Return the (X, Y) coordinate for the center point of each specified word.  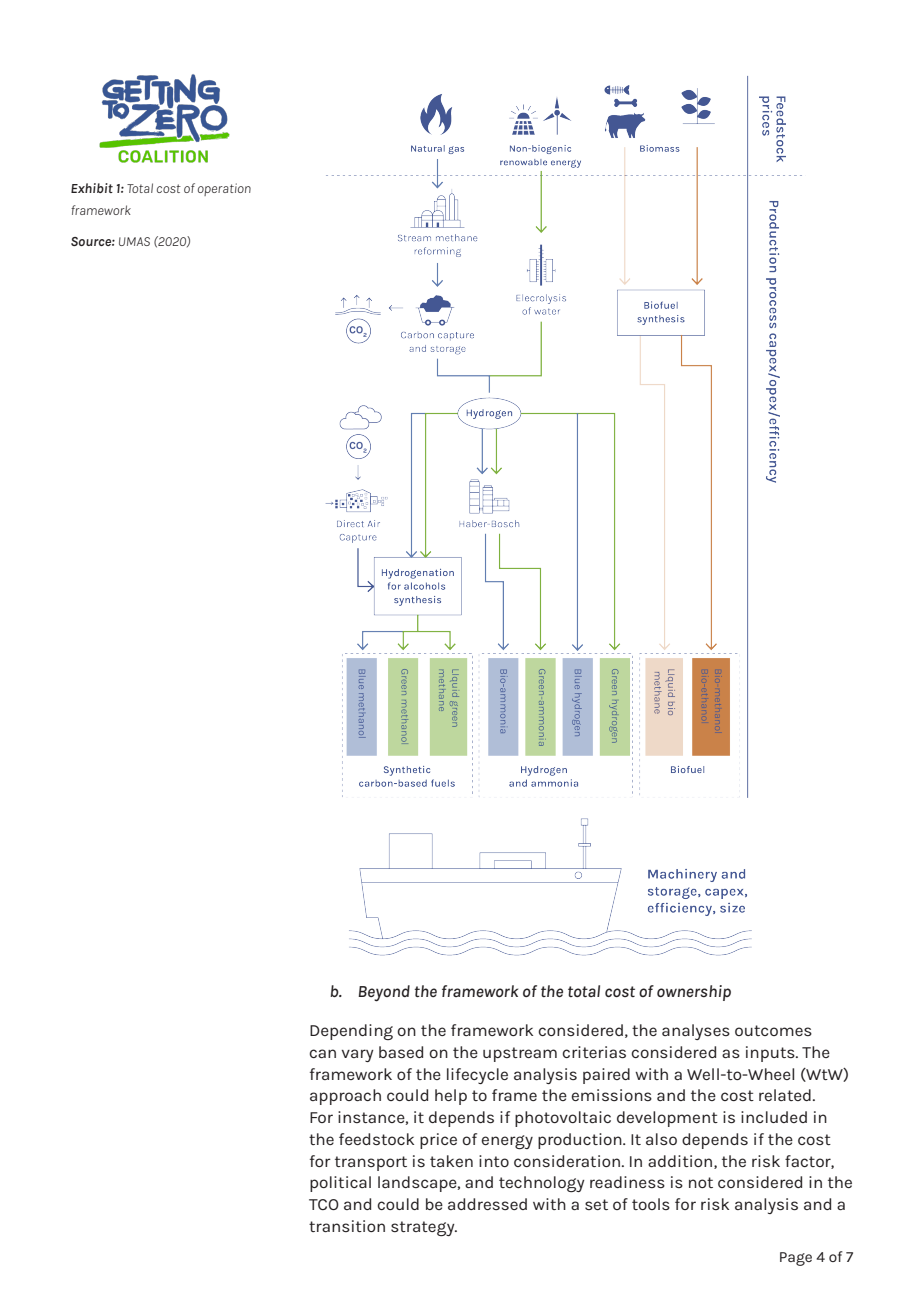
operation (224, 189)
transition (347, 1226)
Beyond (384, 993)
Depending (351, 1032)
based (401, 1052)
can (322, 1053)
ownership (694, 993)
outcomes (773, 1030)
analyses (696, 1032)
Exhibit (92, 188)
